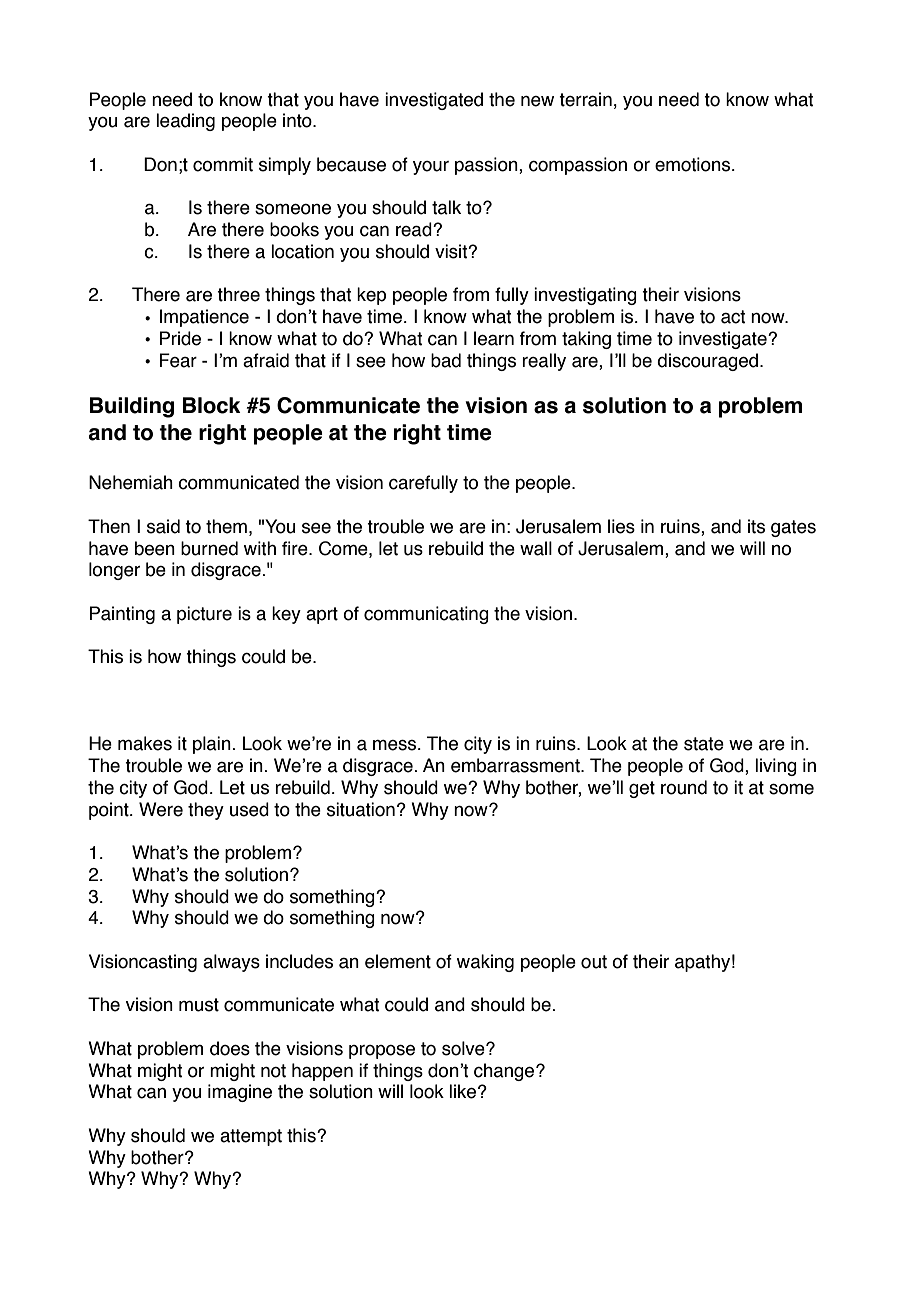  I want to click on out, so click(594, 962).
